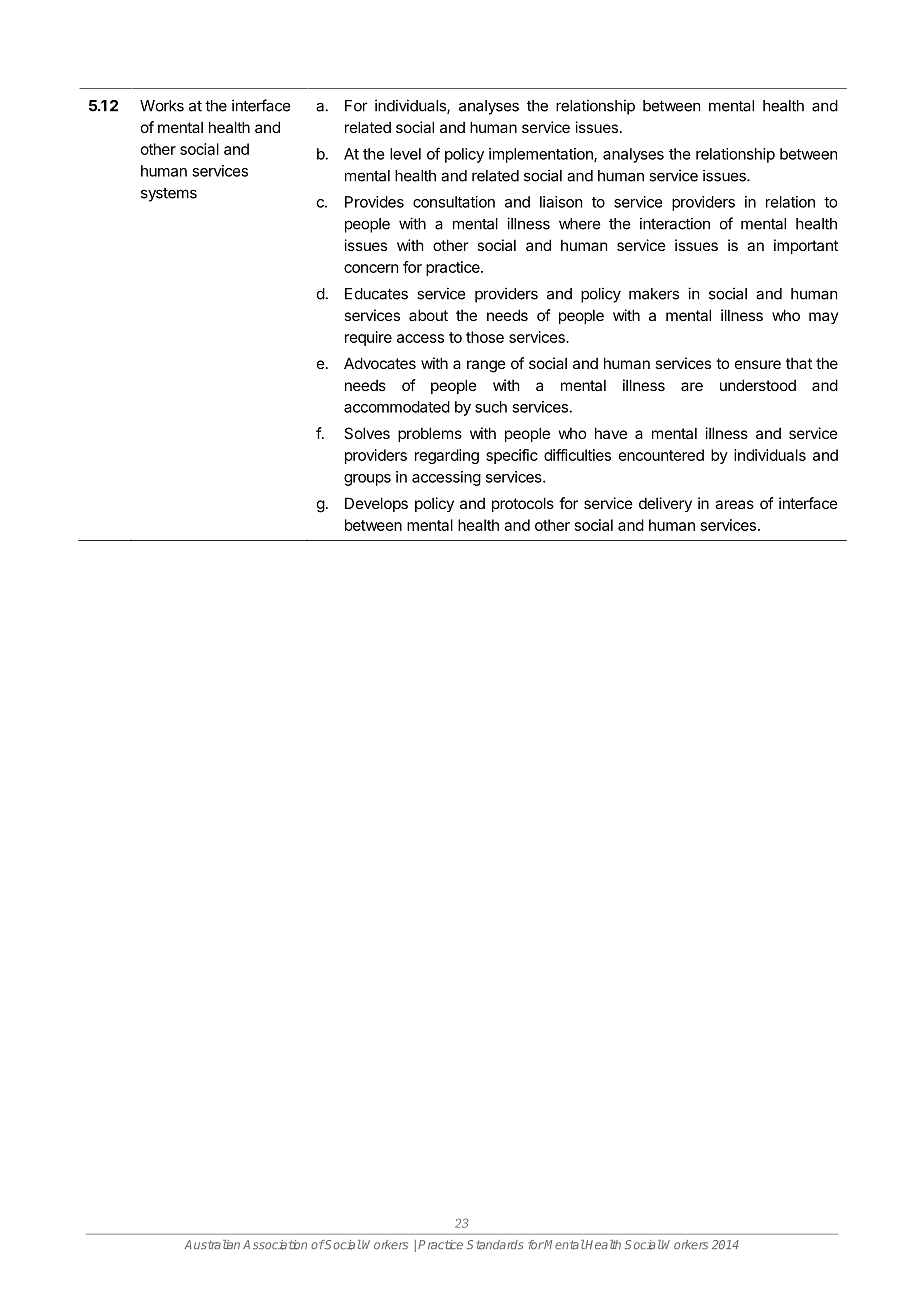 Image resolution: width=924 pixels, height=1308 pixels. Describe the element at coordinates (675, 223) in the image. I see `interaction` at that location.
